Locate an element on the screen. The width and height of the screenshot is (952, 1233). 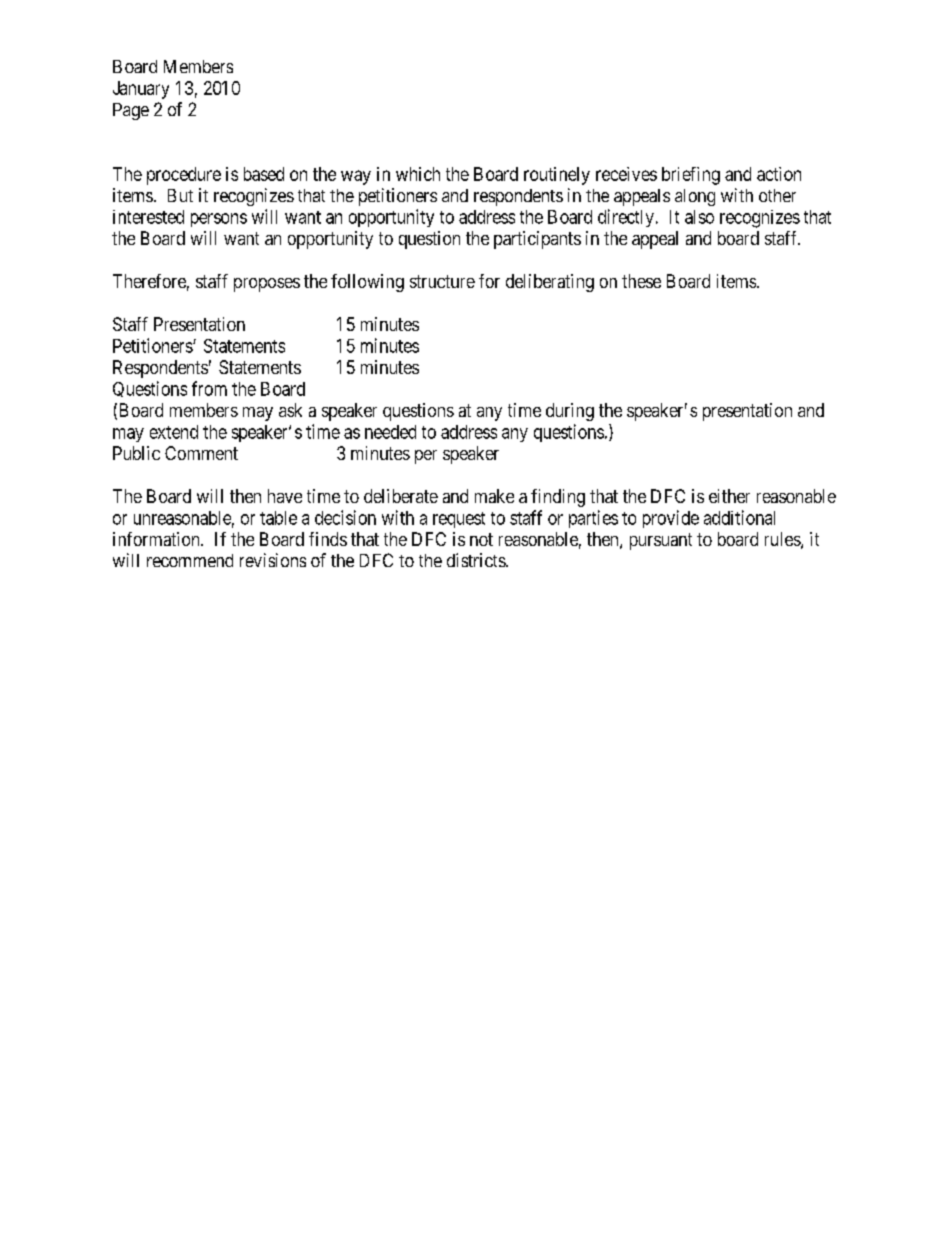
during is located at coordinates (570, 412).
